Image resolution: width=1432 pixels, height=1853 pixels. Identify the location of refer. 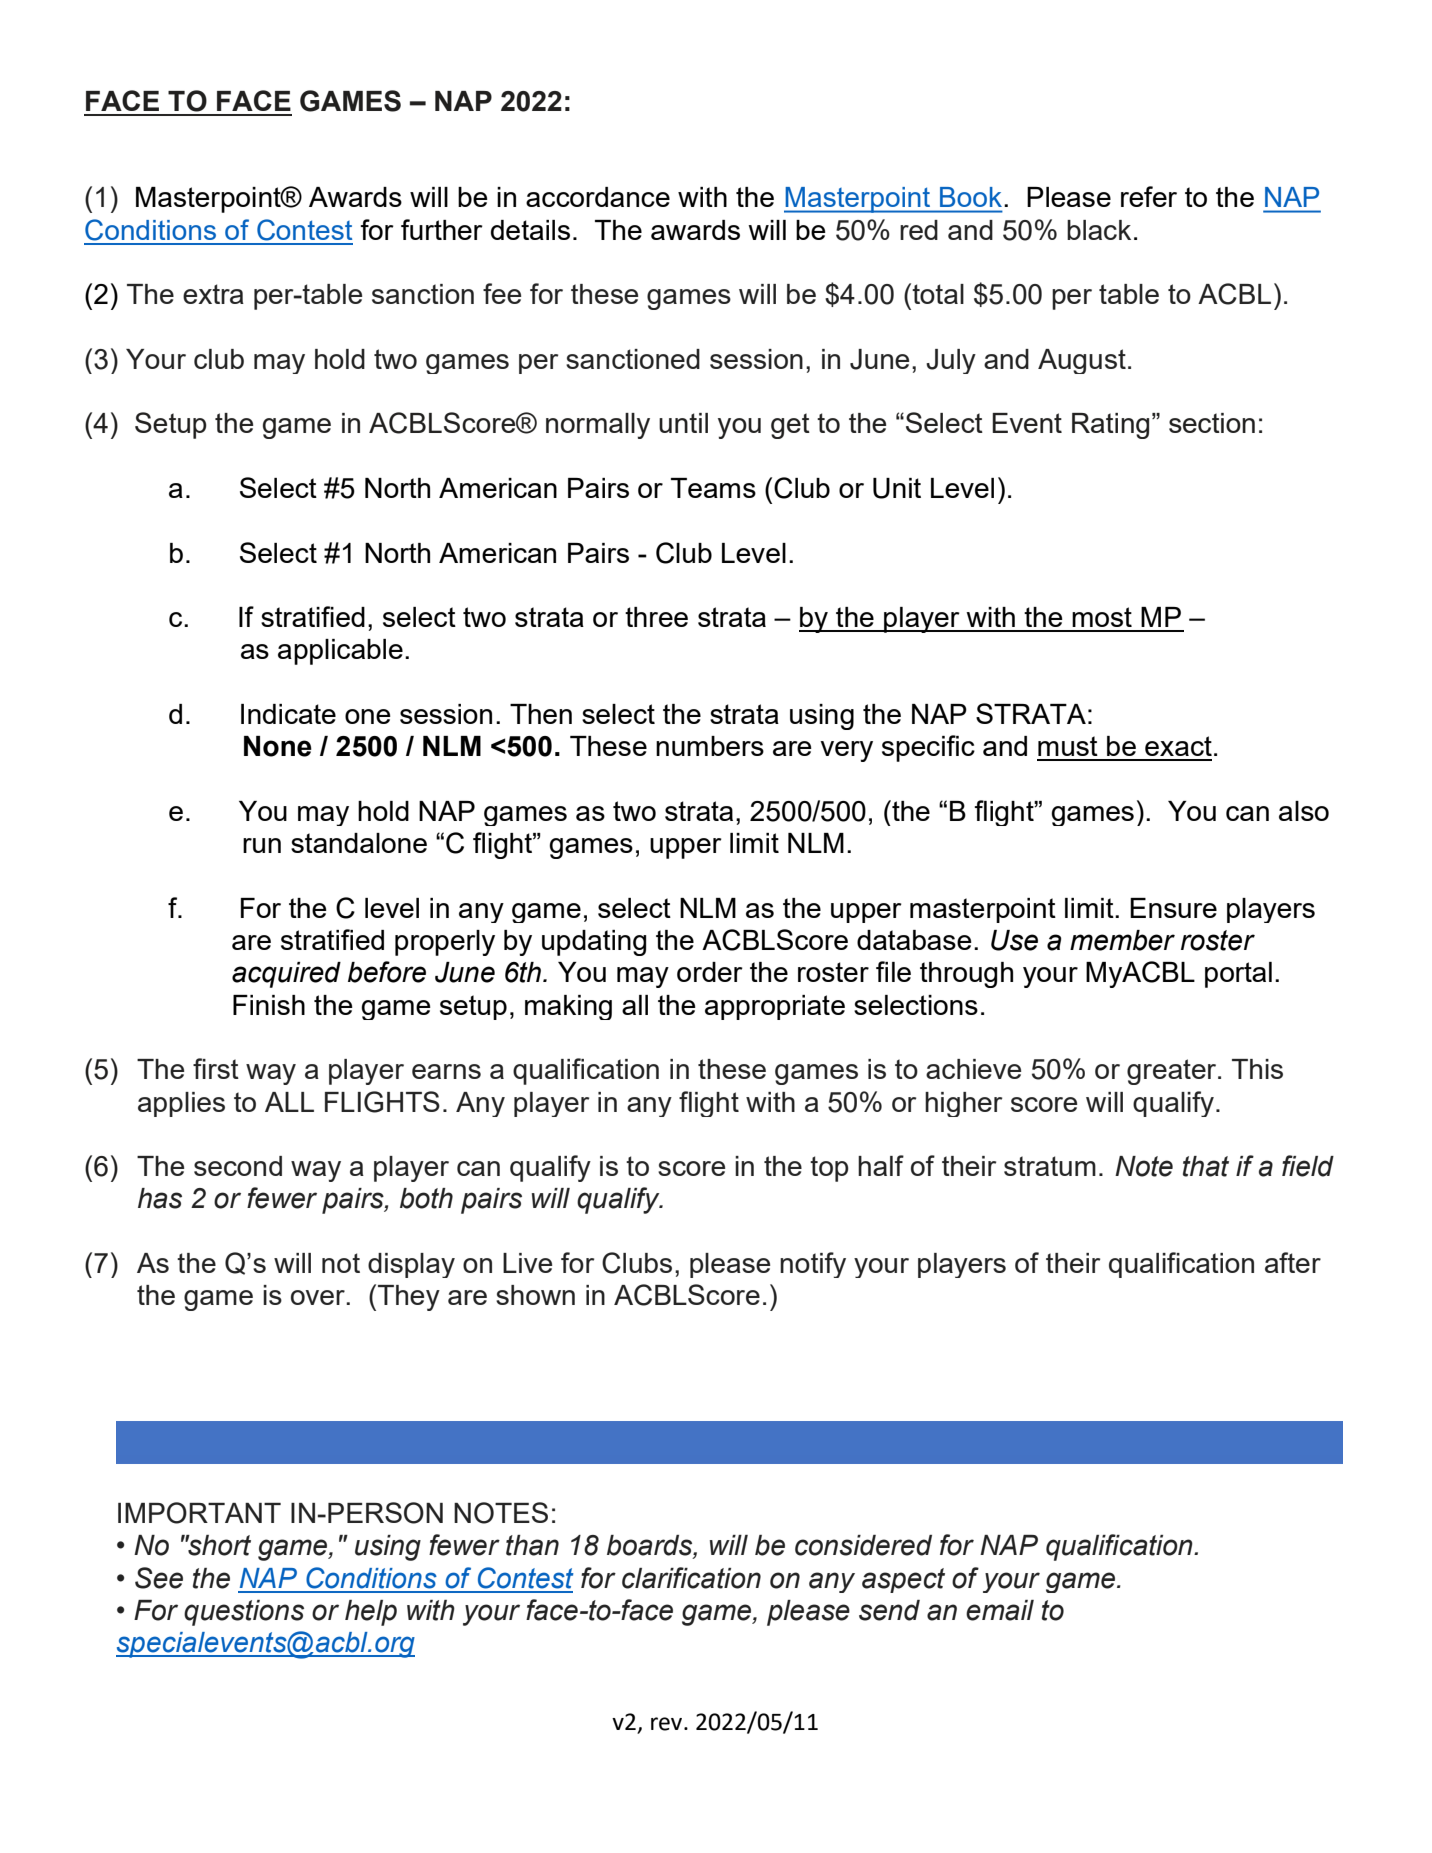
(1149, 196).
